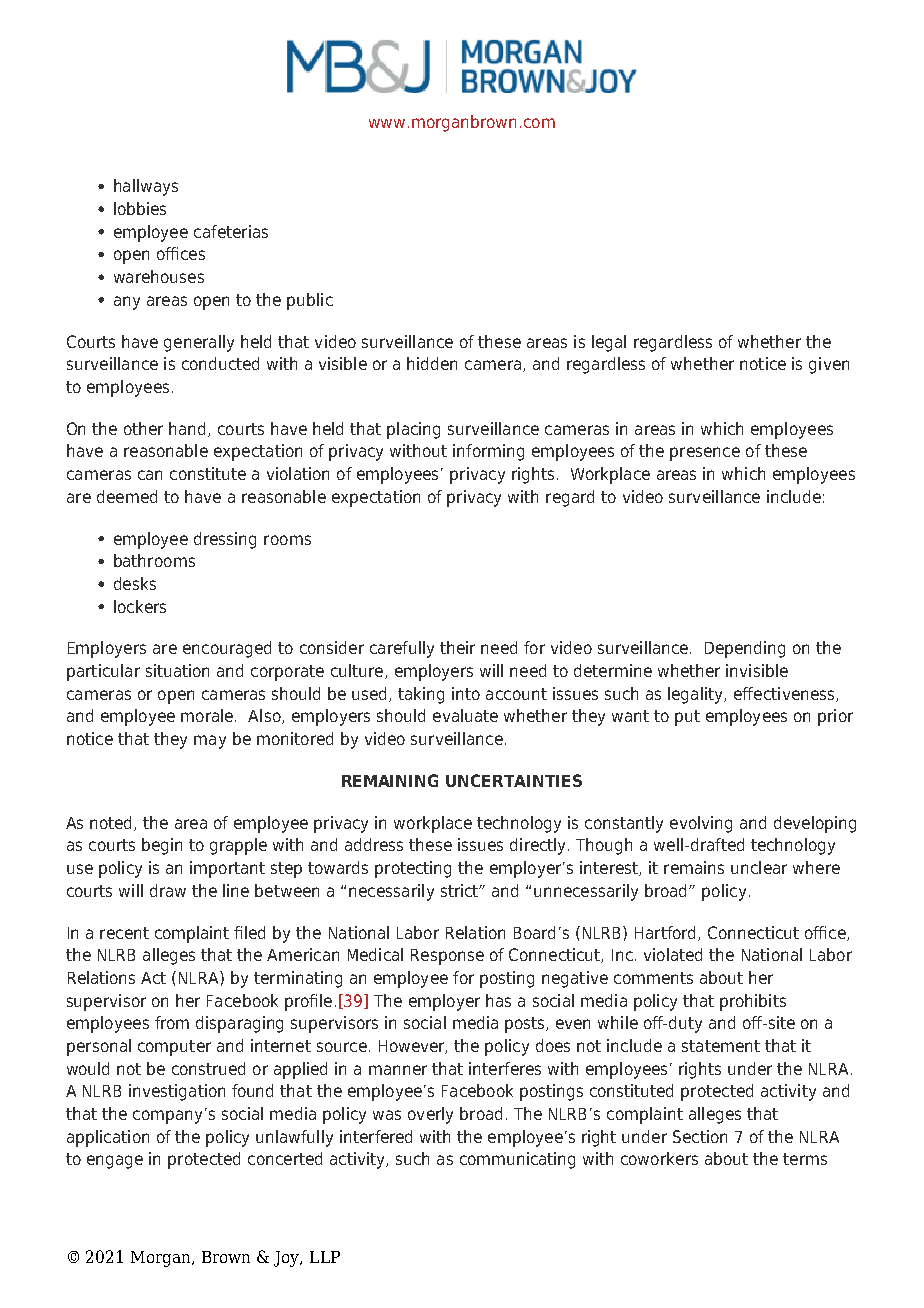 The width and height of the screenshot is (924, 1308). I want to click on Depending, so click(745, 649).
